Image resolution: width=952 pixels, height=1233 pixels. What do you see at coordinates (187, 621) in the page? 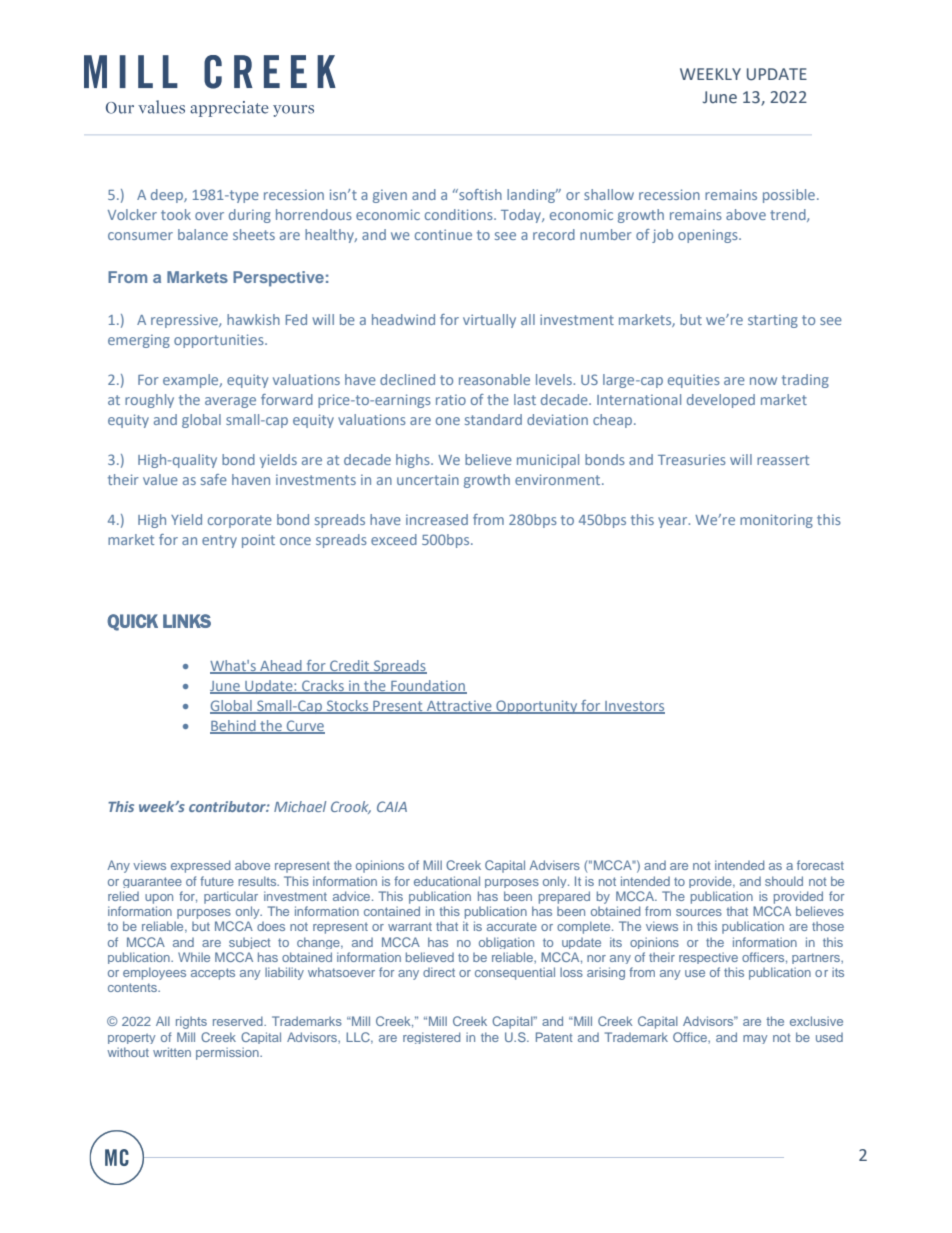
I see `LINKS` at bounding box center [187, 621].
